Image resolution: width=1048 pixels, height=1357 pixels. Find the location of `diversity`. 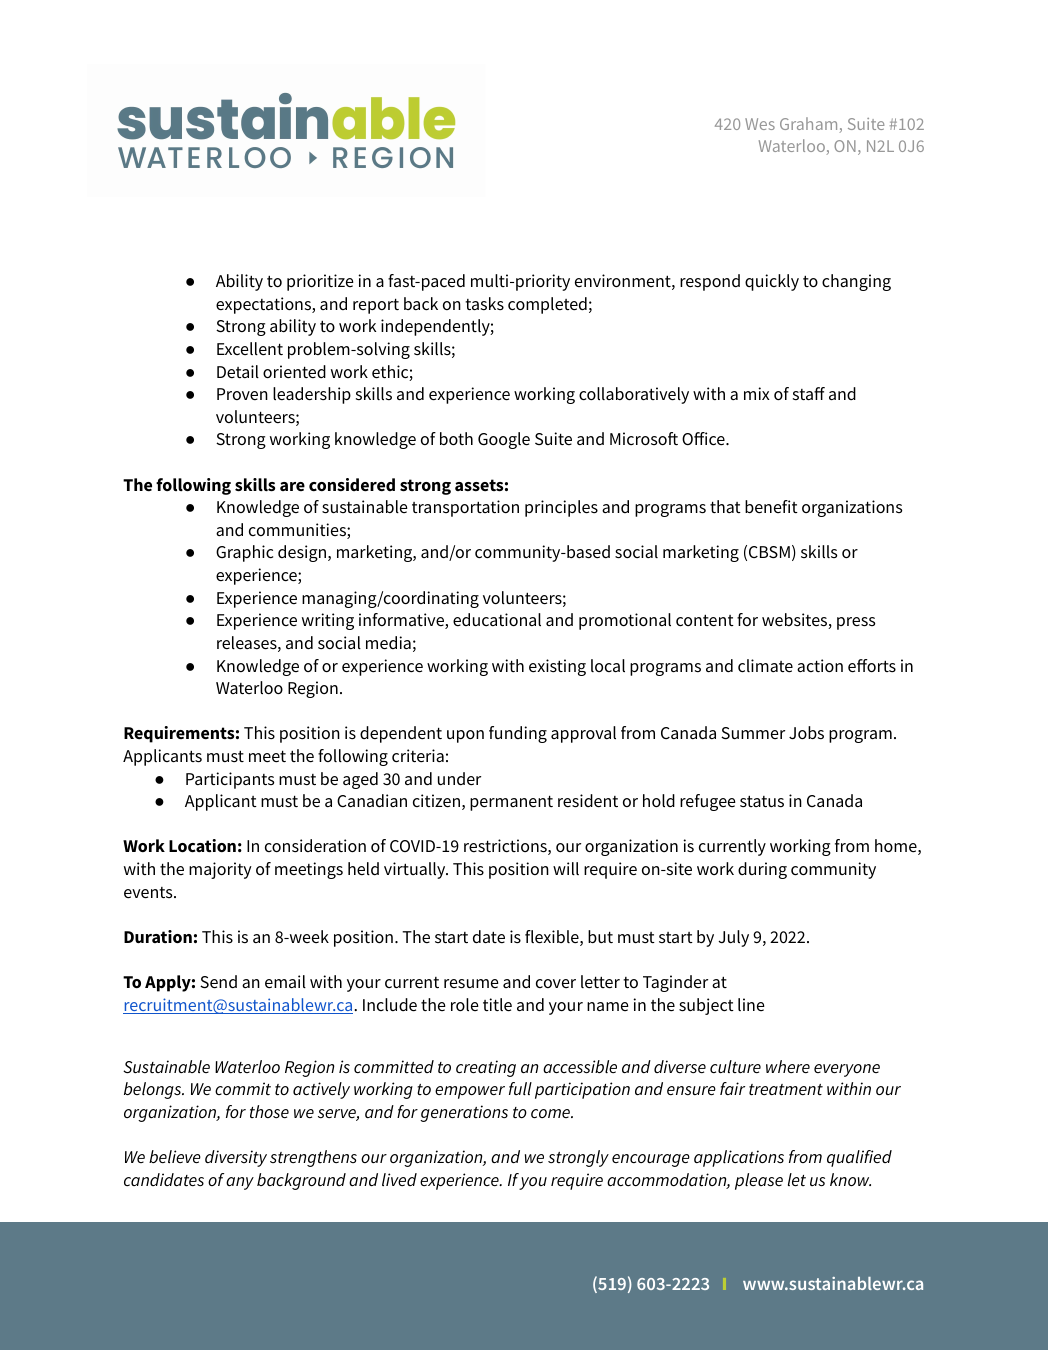

diversity is located at coordinates (236, 1158).
